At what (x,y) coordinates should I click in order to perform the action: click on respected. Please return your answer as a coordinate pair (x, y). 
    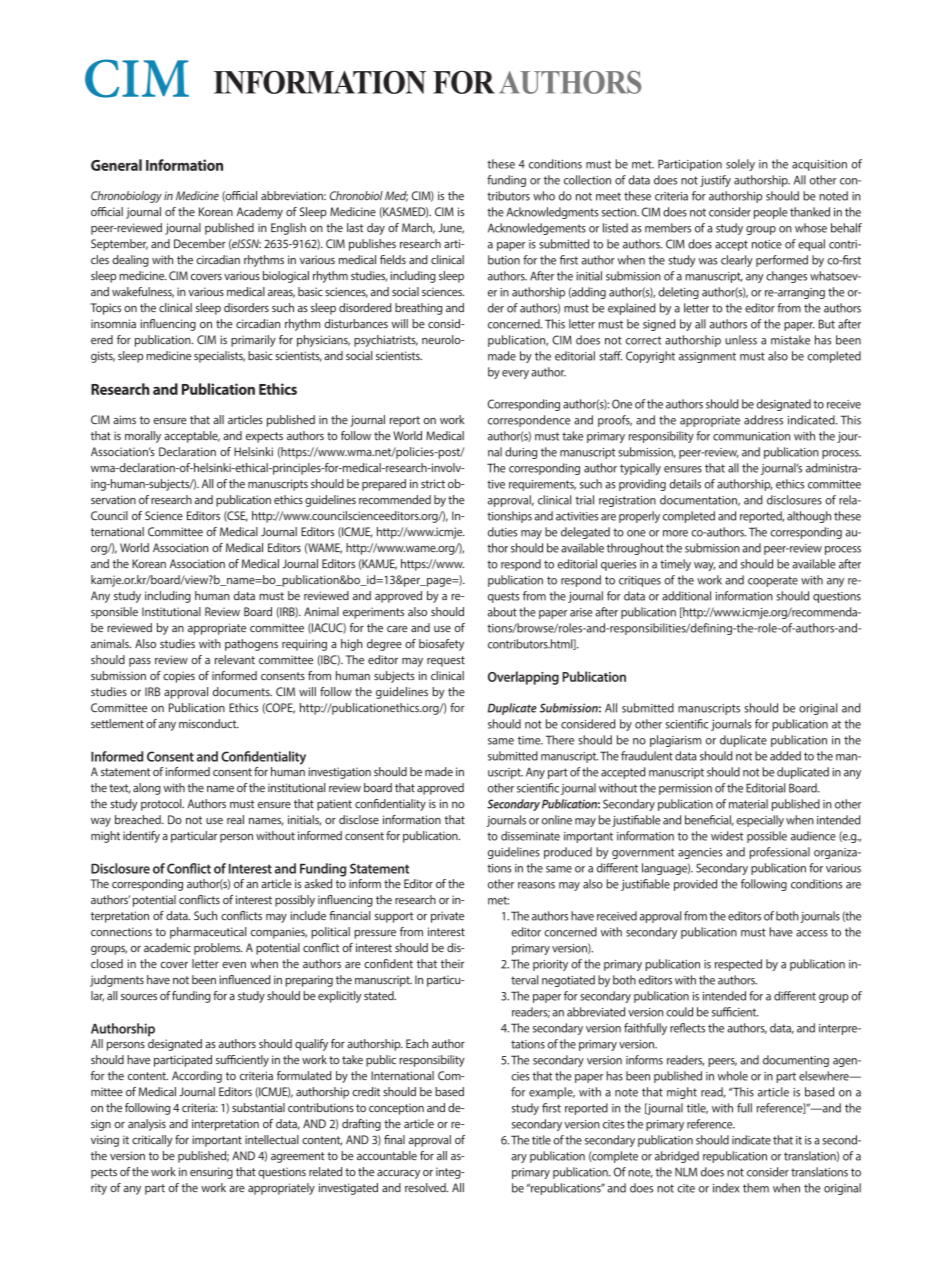
    Looking at the image, I should click on (738, 965).
